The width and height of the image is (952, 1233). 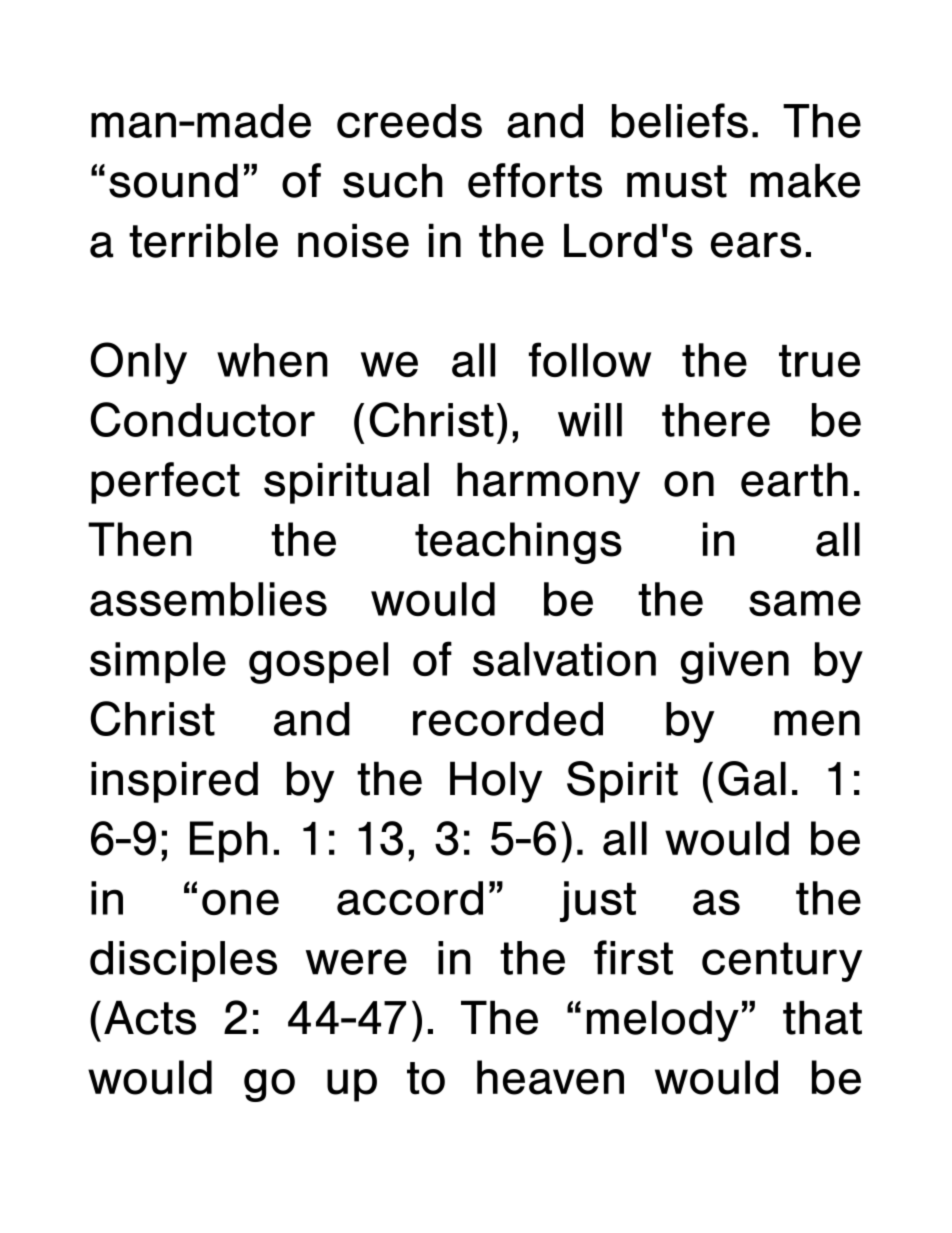 I want to click on there, so click(x=716, y=420).
